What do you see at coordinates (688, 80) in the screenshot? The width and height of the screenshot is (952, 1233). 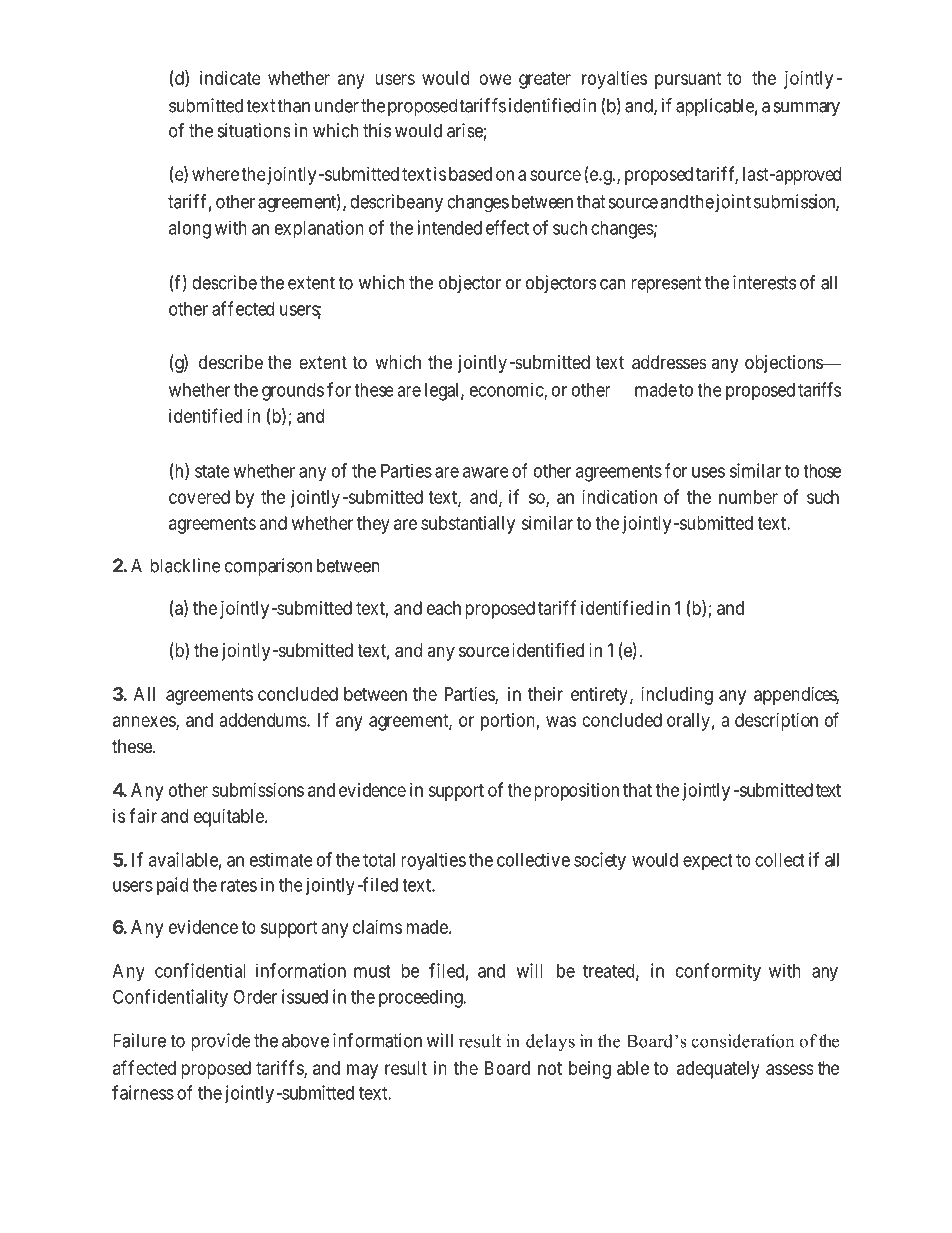 I see `pursuant` at bounding box center [688, 80].
